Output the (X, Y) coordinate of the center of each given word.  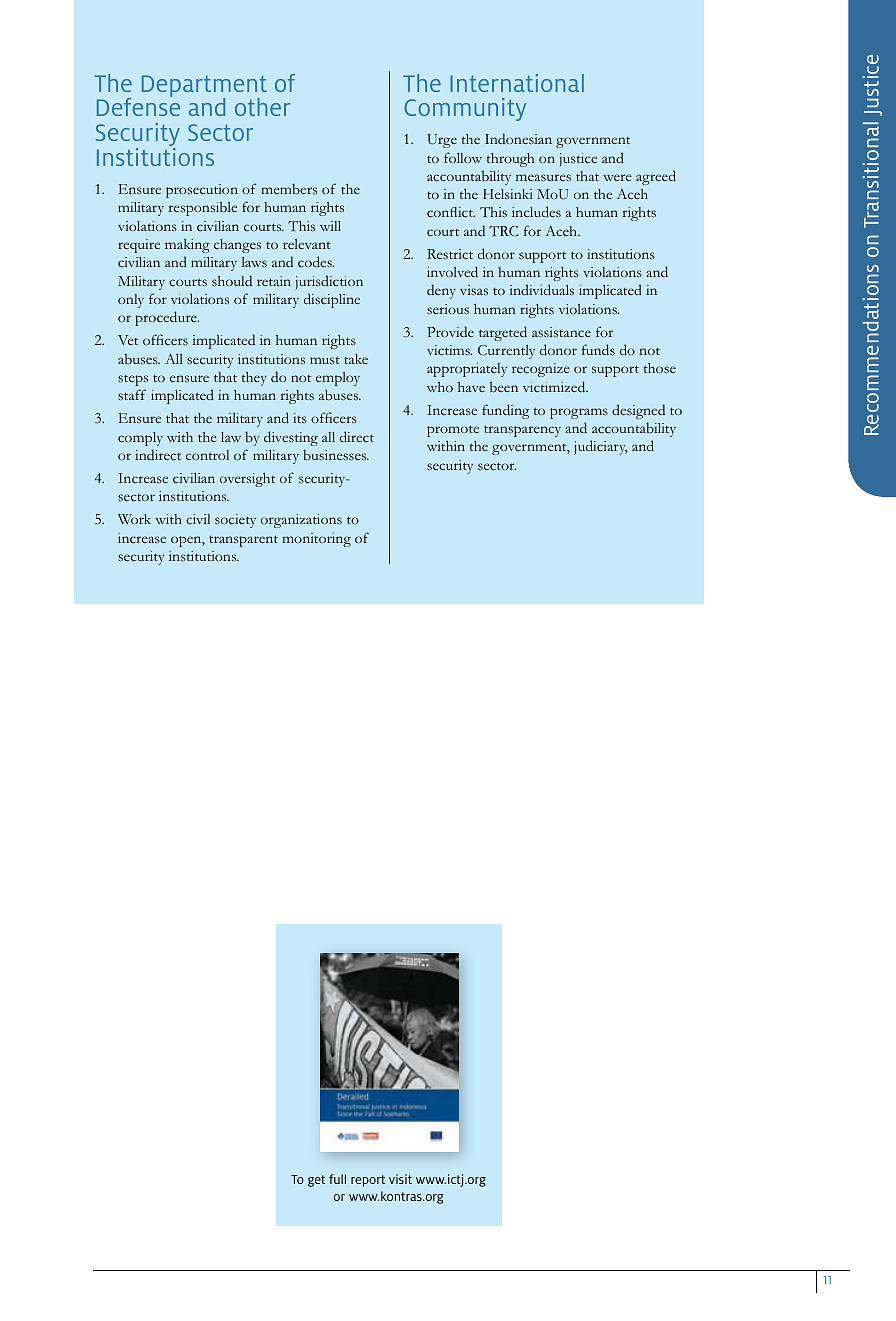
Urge (442, 141)
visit (400, 1179)
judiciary (600, 447)
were (617, 177)
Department (204, 87)
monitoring (316, 540)
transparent (243, 541)
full (337, 1179)
